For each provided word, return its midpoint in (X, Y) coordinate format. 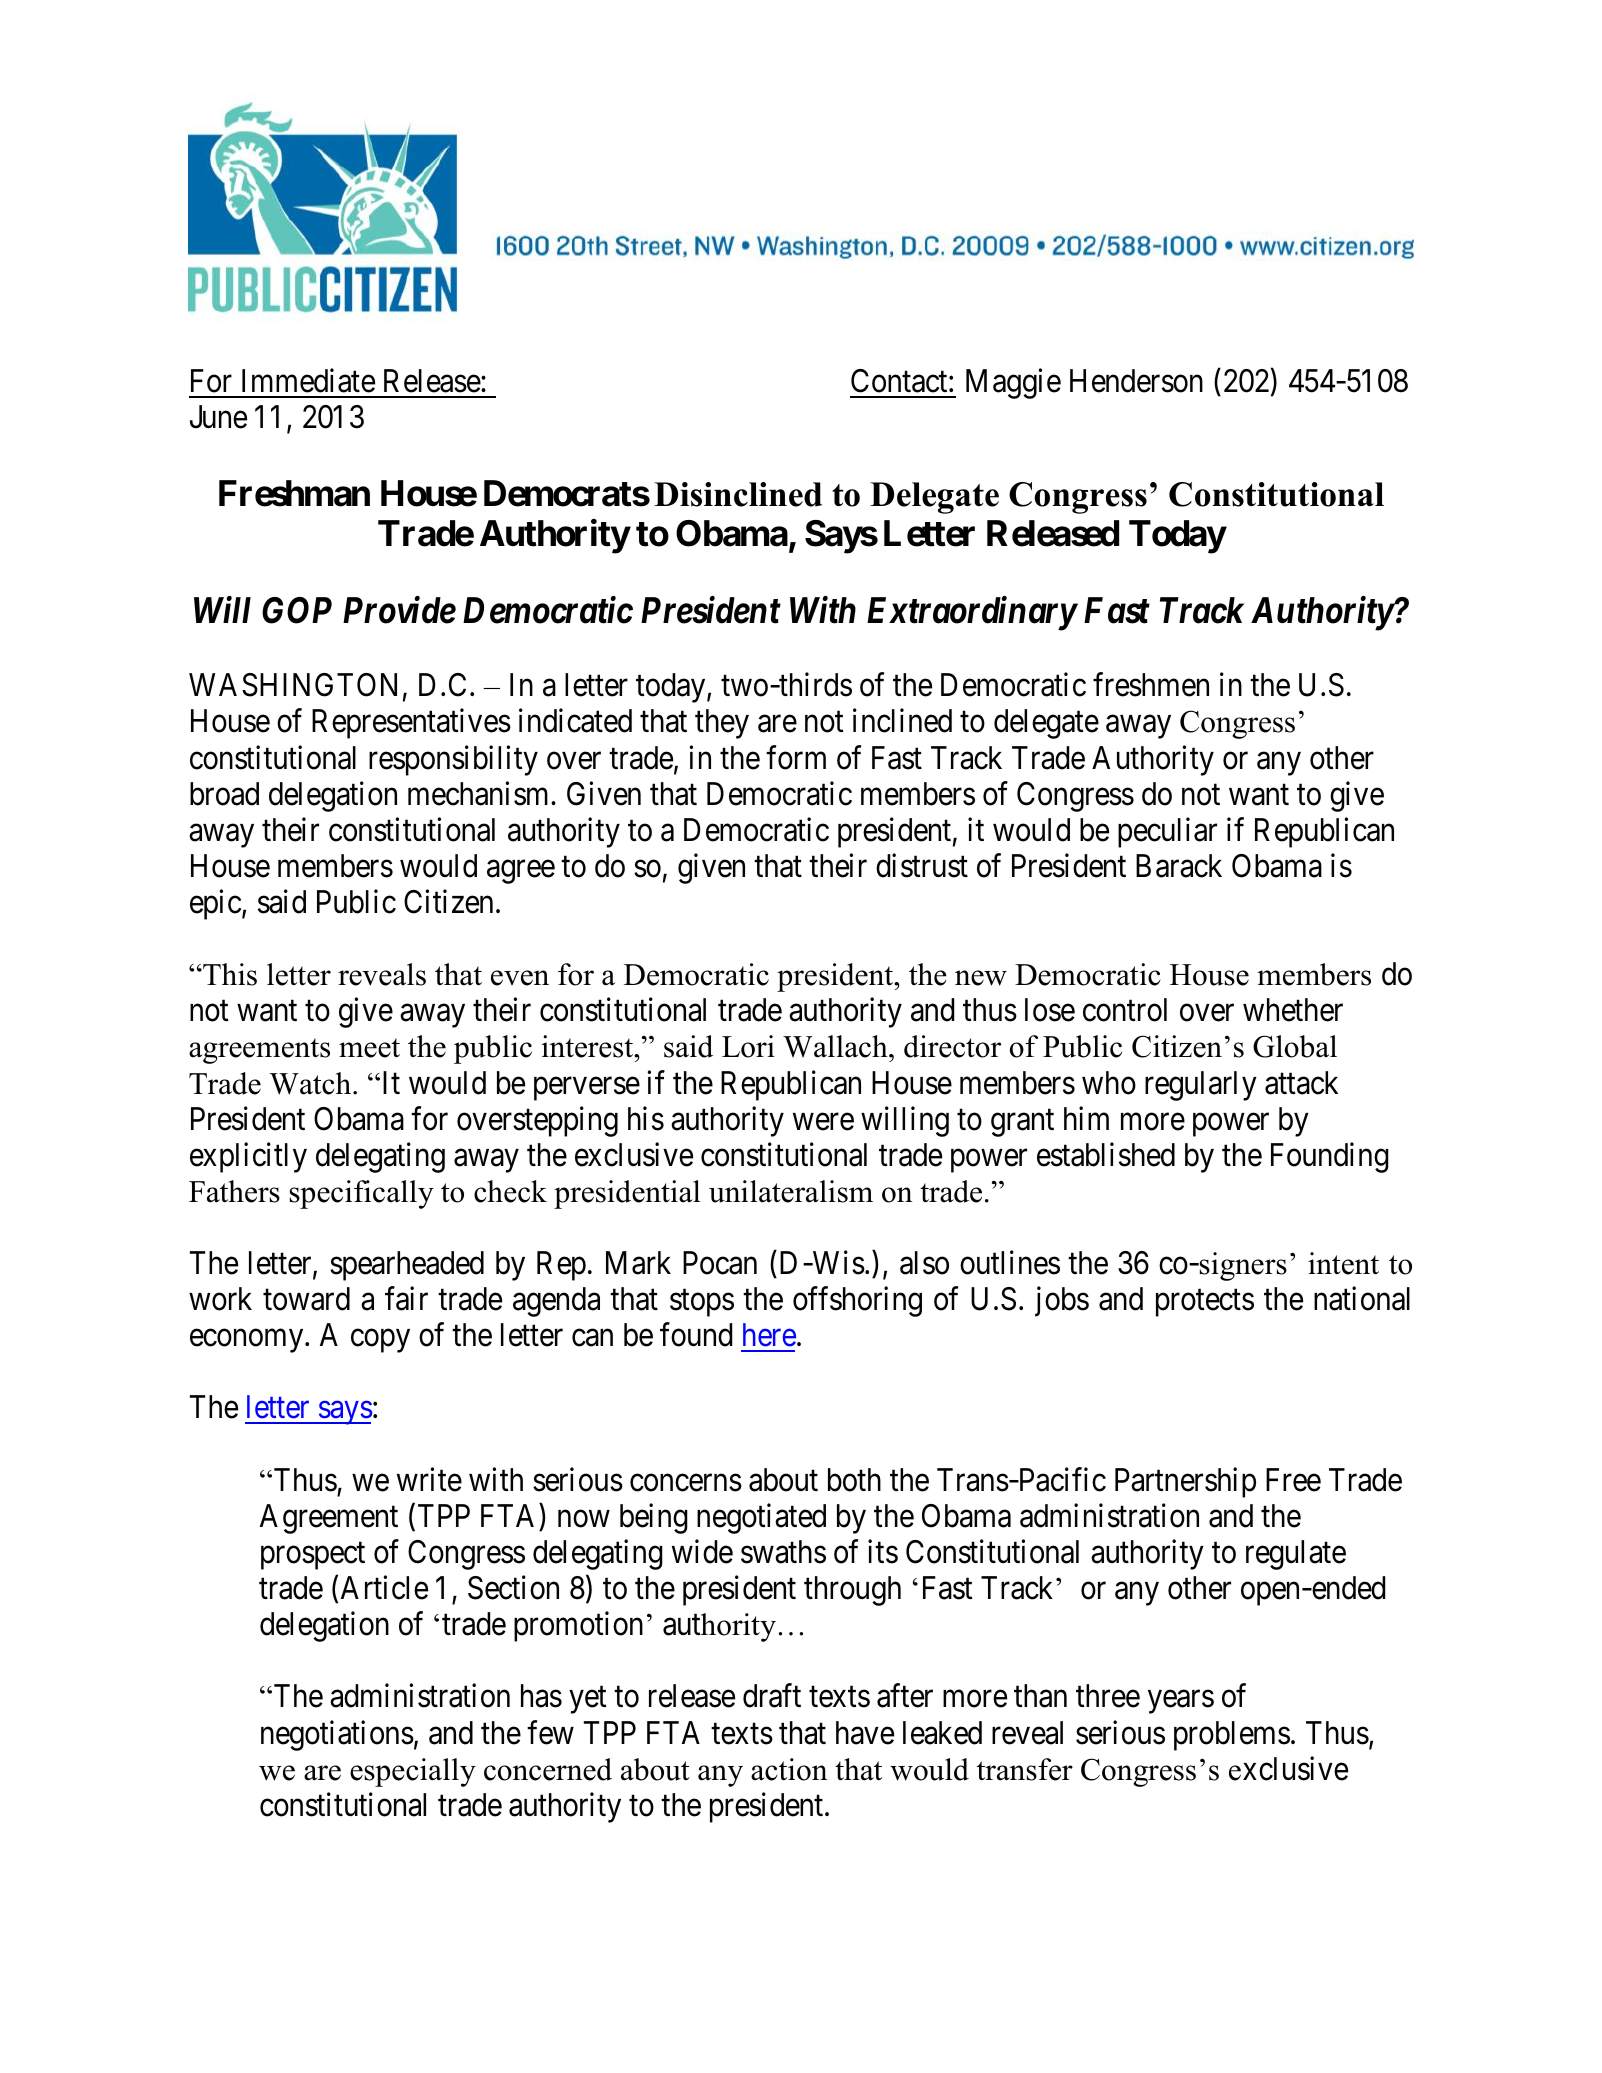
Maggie (1013, 384)
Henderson (1136, 381)
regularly (1201, 1086)
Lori (748, 1046)
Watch (311, 1083)
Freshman (294, 493)
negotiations (337, 1735)
